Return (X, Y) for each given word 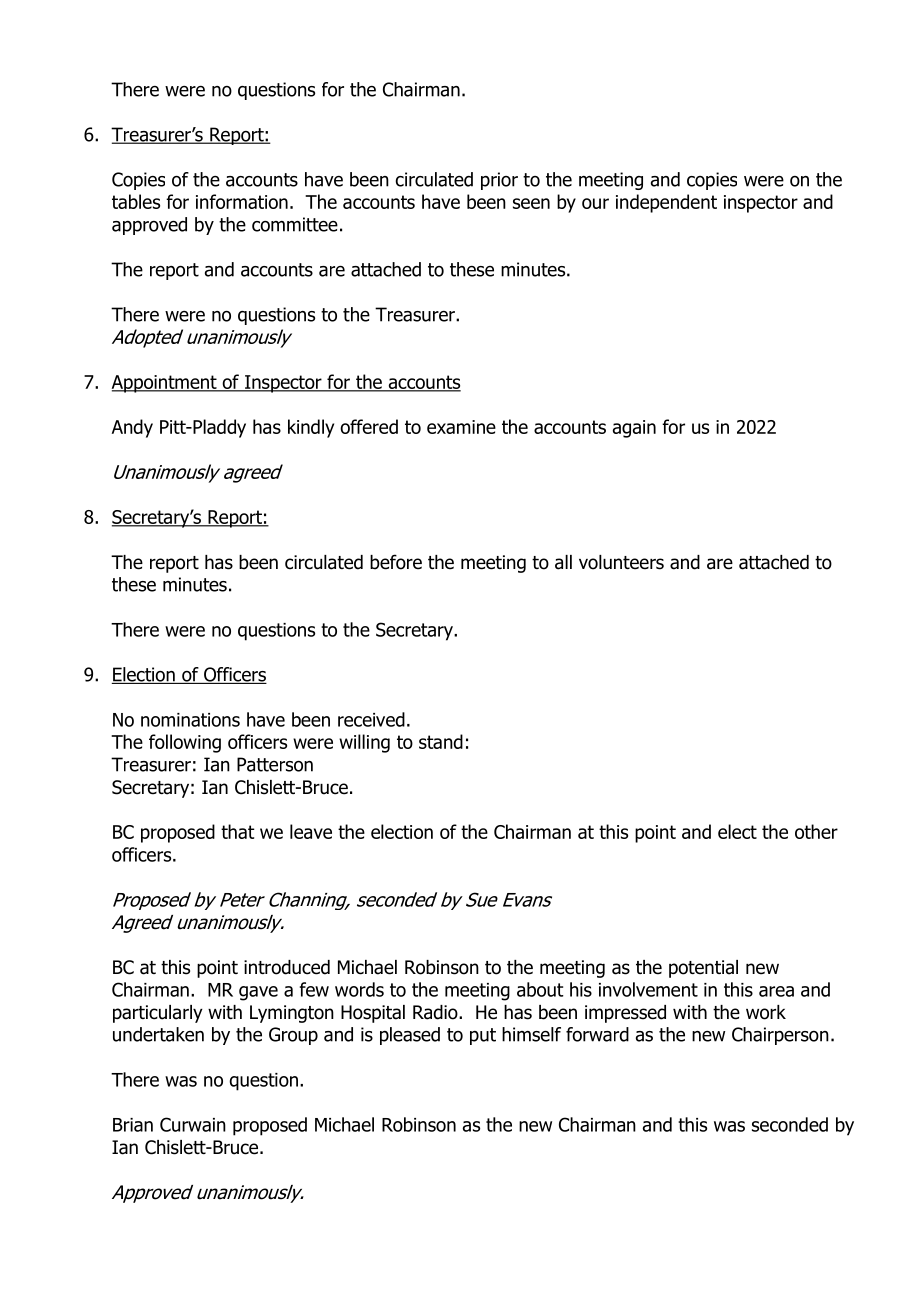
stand (441, 741)
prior (499, 181)
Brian (133, 1125)
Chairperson (780, 1036)
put (483, 1036)
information (242, 201)
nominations (190, 720)
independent (666, 203)
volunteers (621, 562)
